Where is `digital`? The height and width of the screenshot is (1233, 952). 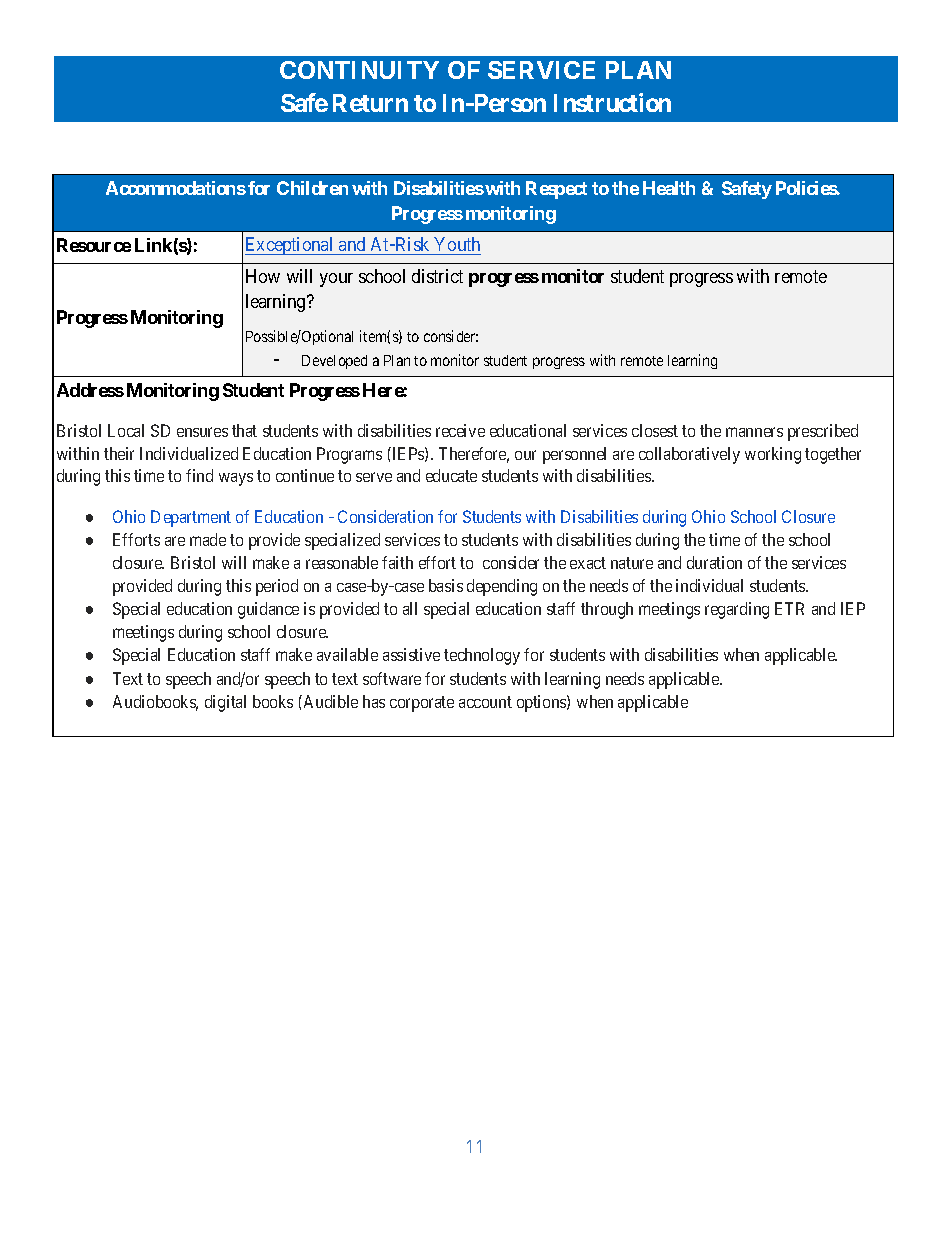 digital is located at coordinates (225, 703).
